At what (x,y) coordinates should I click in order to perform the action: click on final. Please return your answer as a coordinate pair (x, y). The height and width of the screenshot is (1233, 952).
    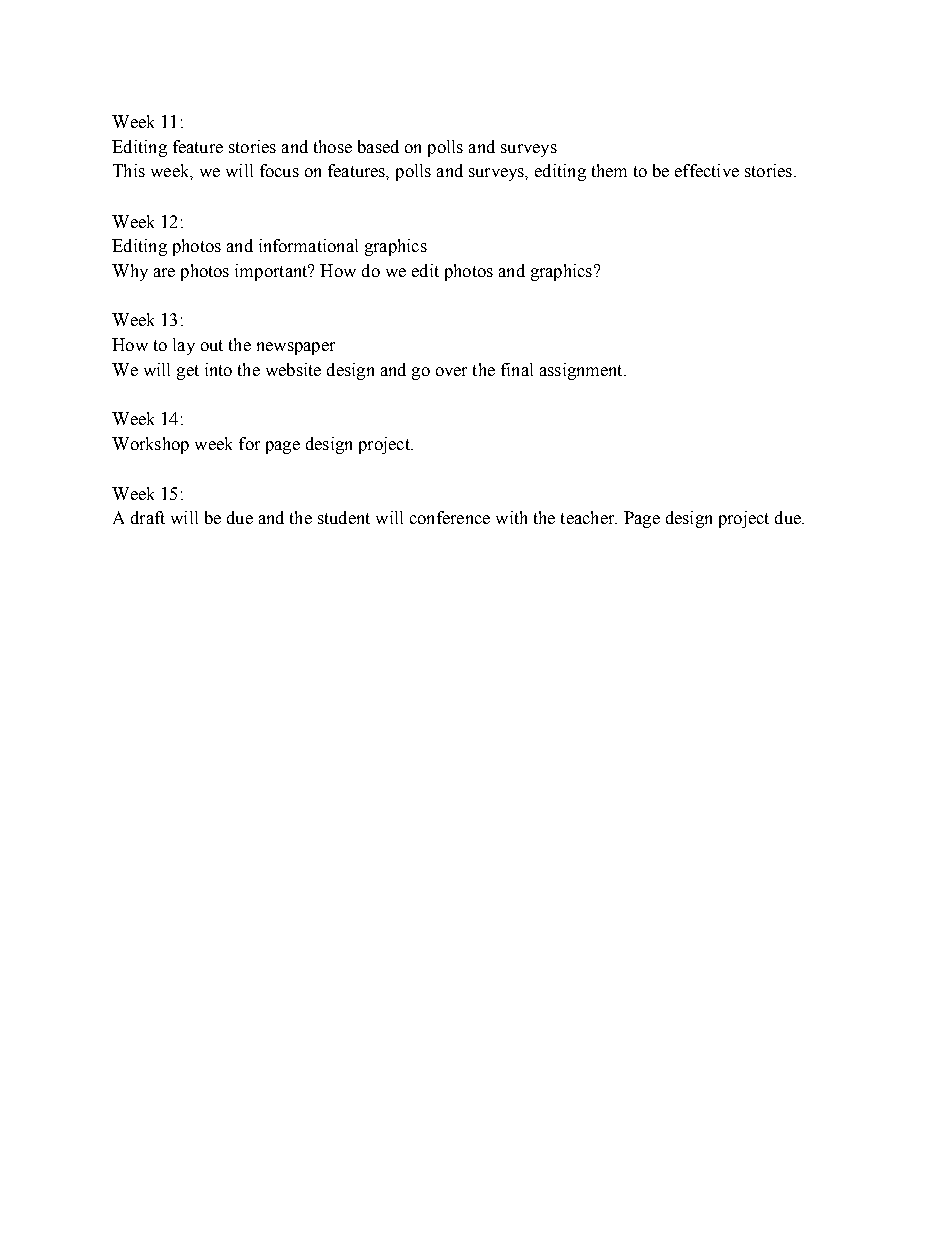
    Looking at the image, I should click on (517, 369).
